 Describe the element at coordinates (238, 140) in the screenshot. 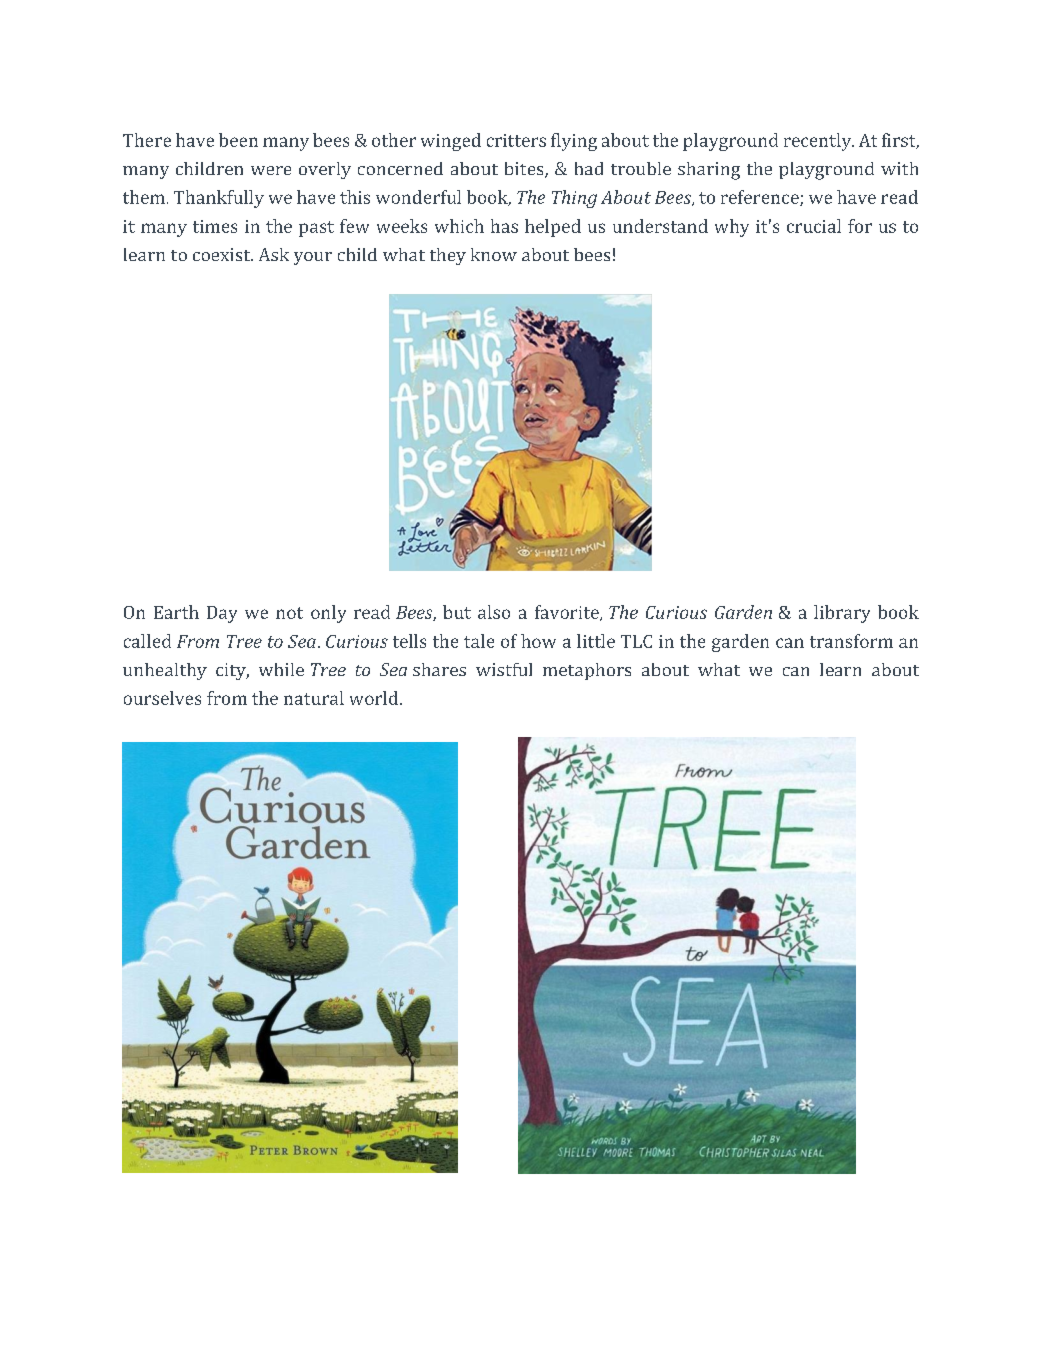

I see `been` at that location.
